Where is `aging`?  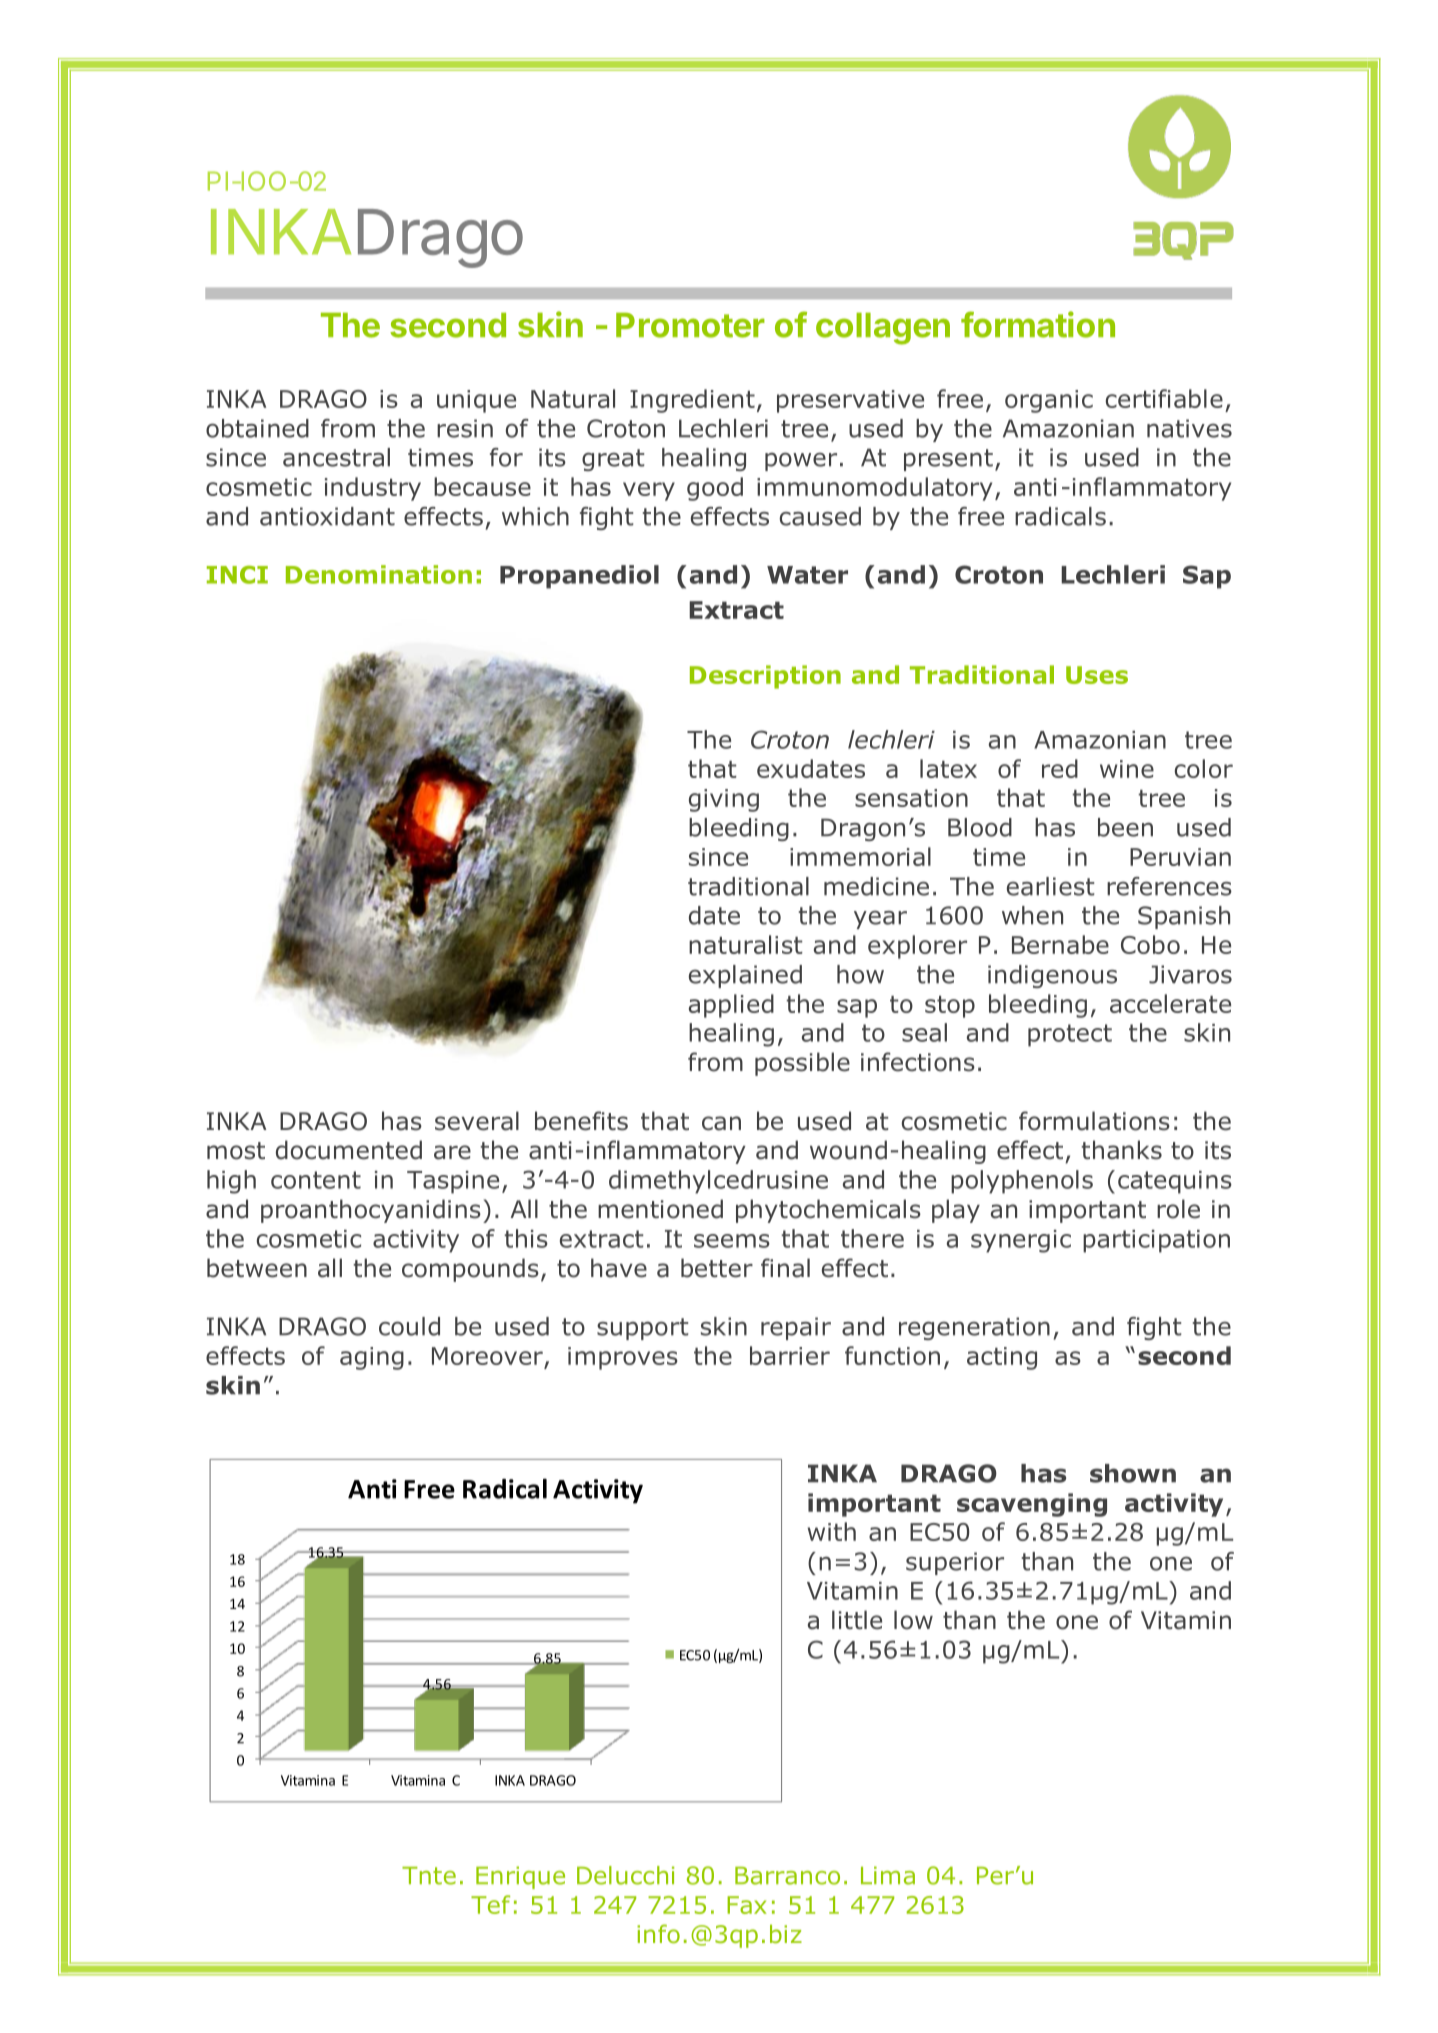 aging is located at coordinates (372, 1358).
